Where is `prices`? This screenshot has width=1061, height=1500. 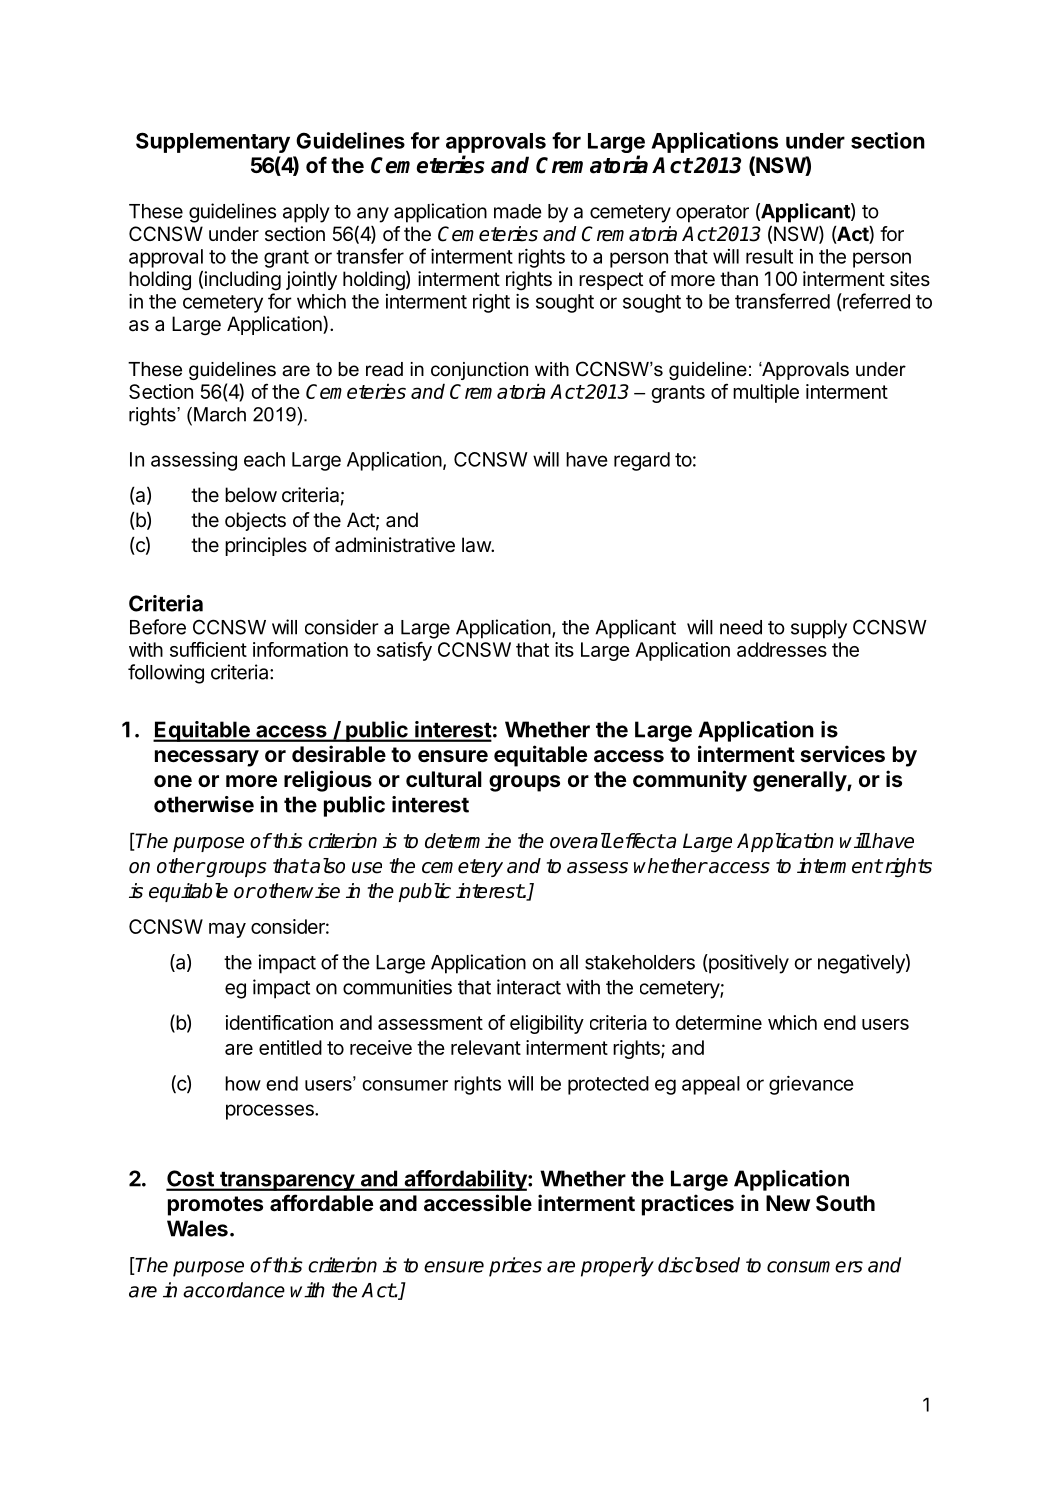 prices is located at coordinates (515, 1267).
